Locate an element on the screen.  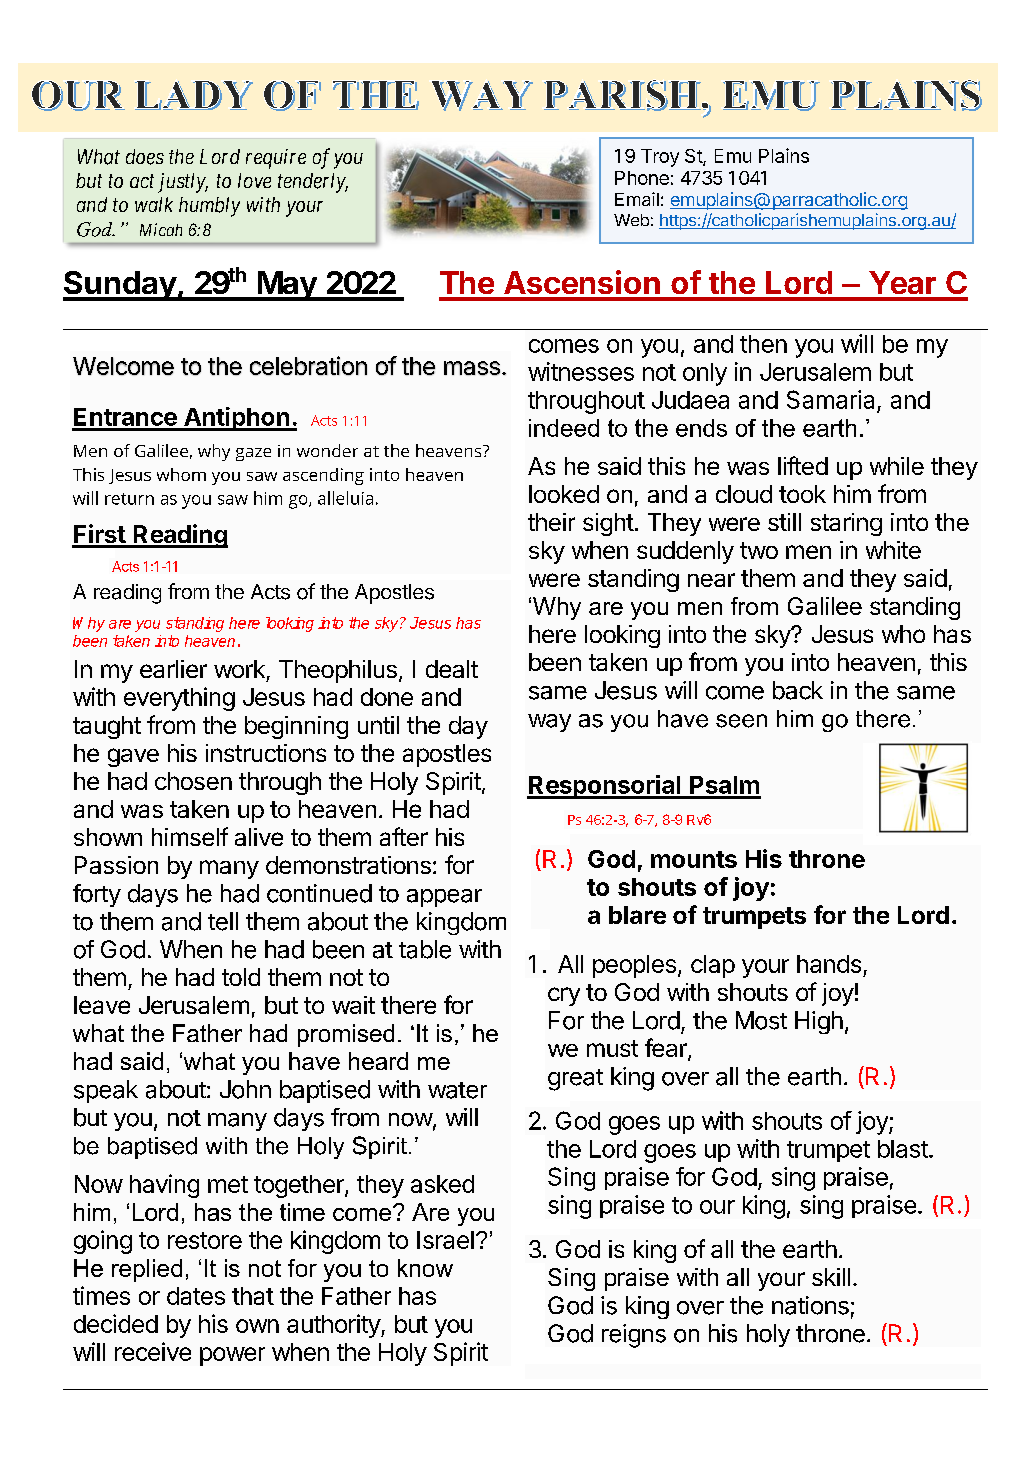
looked is located at coordinates (564, 494).
